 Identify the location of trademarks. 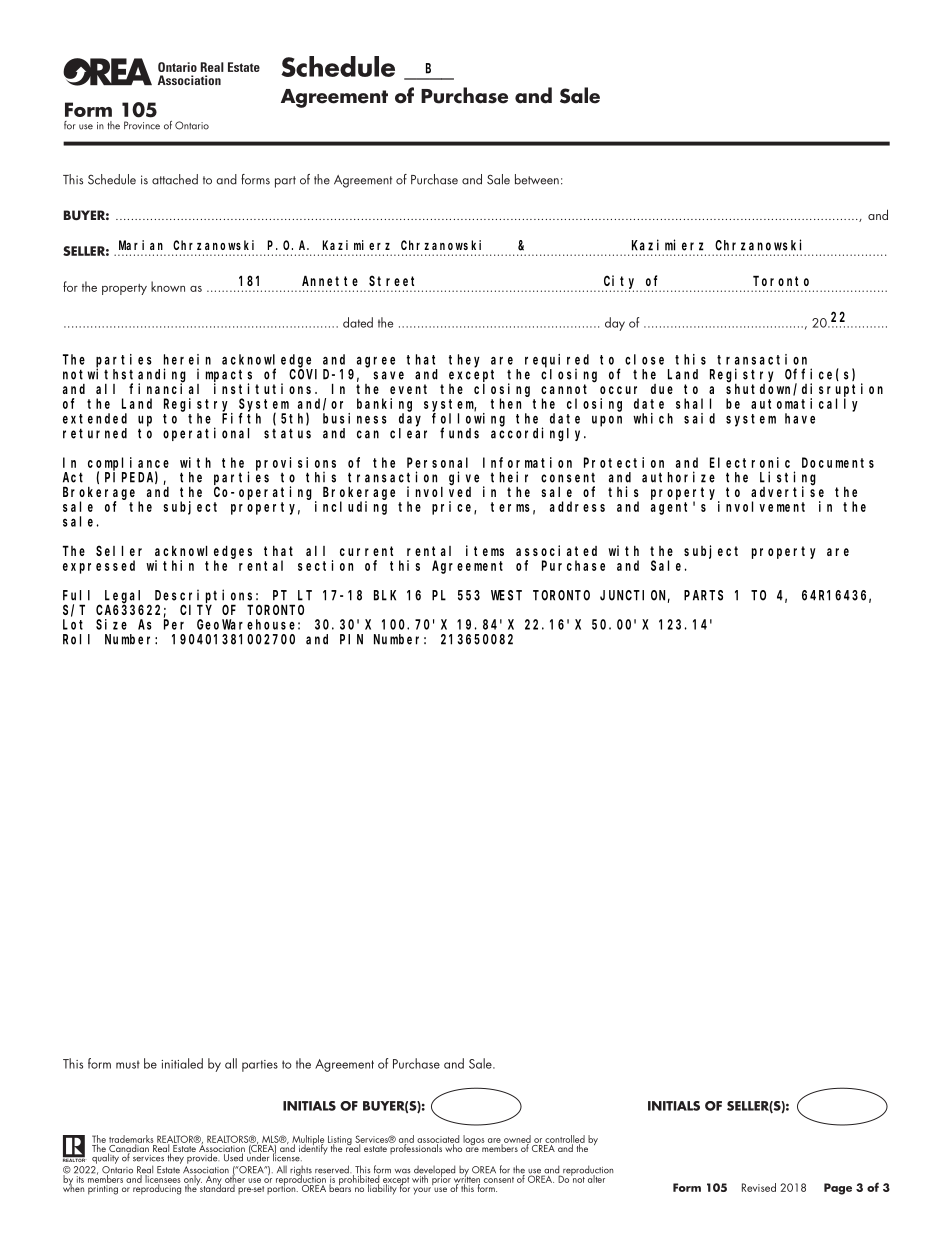
(131, 1140).
